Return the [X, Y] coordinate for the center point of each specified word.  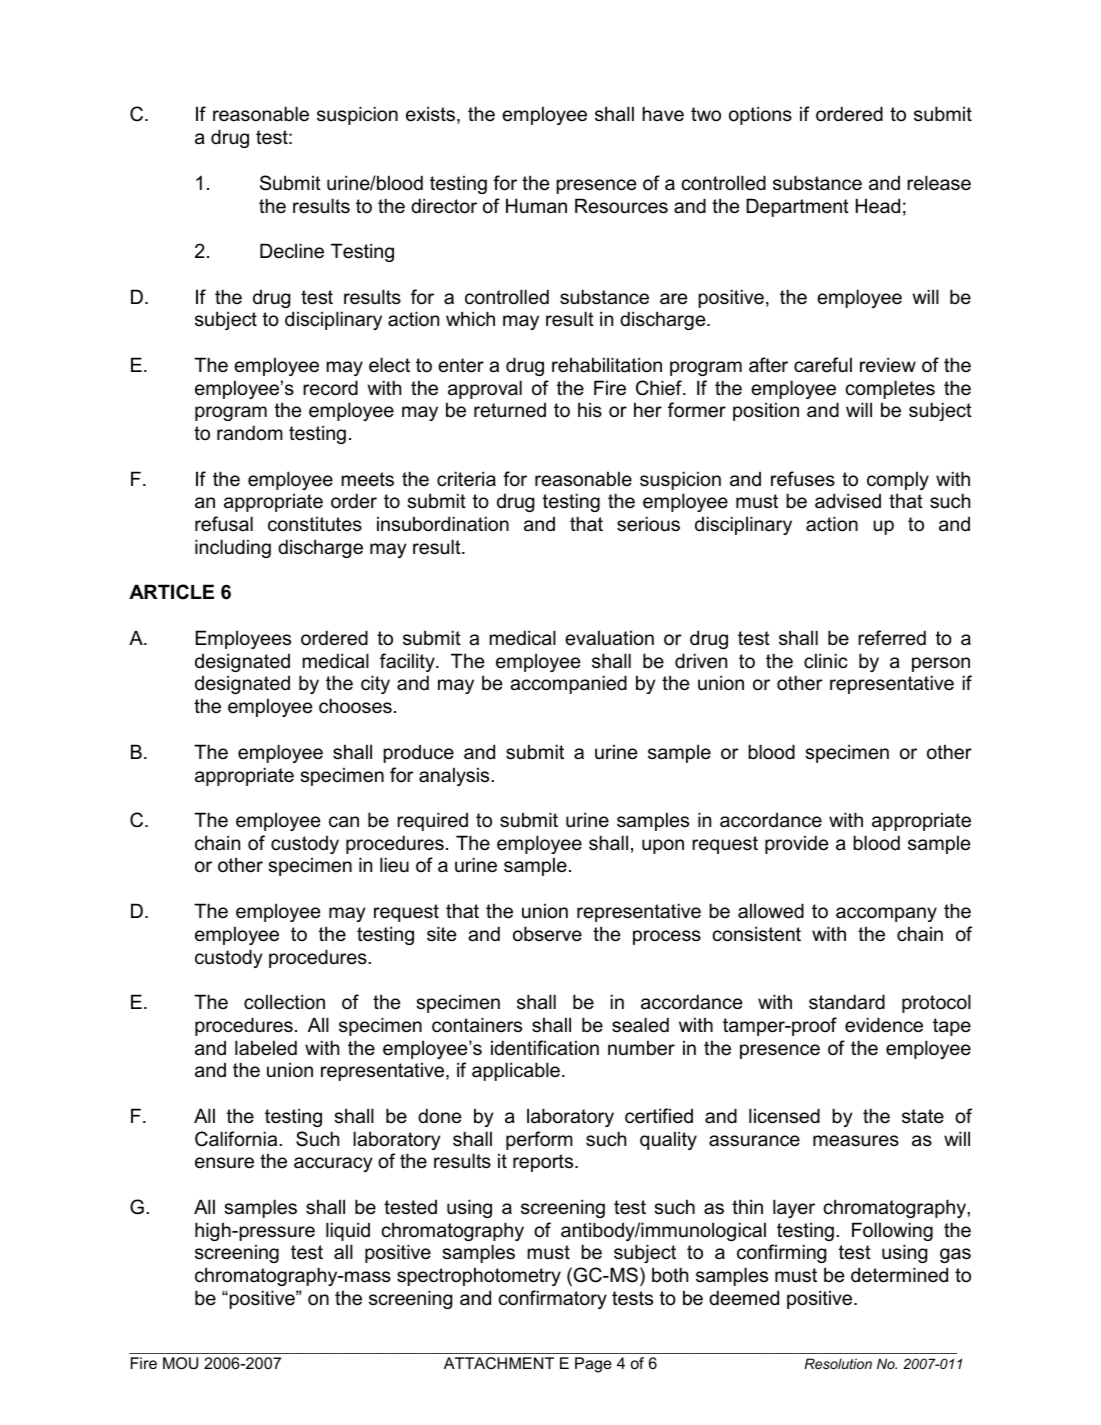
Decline [292, 251]
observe [547, 934]
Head [878, 206]
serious [648, 524]
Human [536, 206]
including [233, 548]
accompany [886, 914]
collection [284, 1002]
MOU [180, 1363]
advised [848, 501]
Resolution [838, 1363]
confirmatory [553, 1299]
